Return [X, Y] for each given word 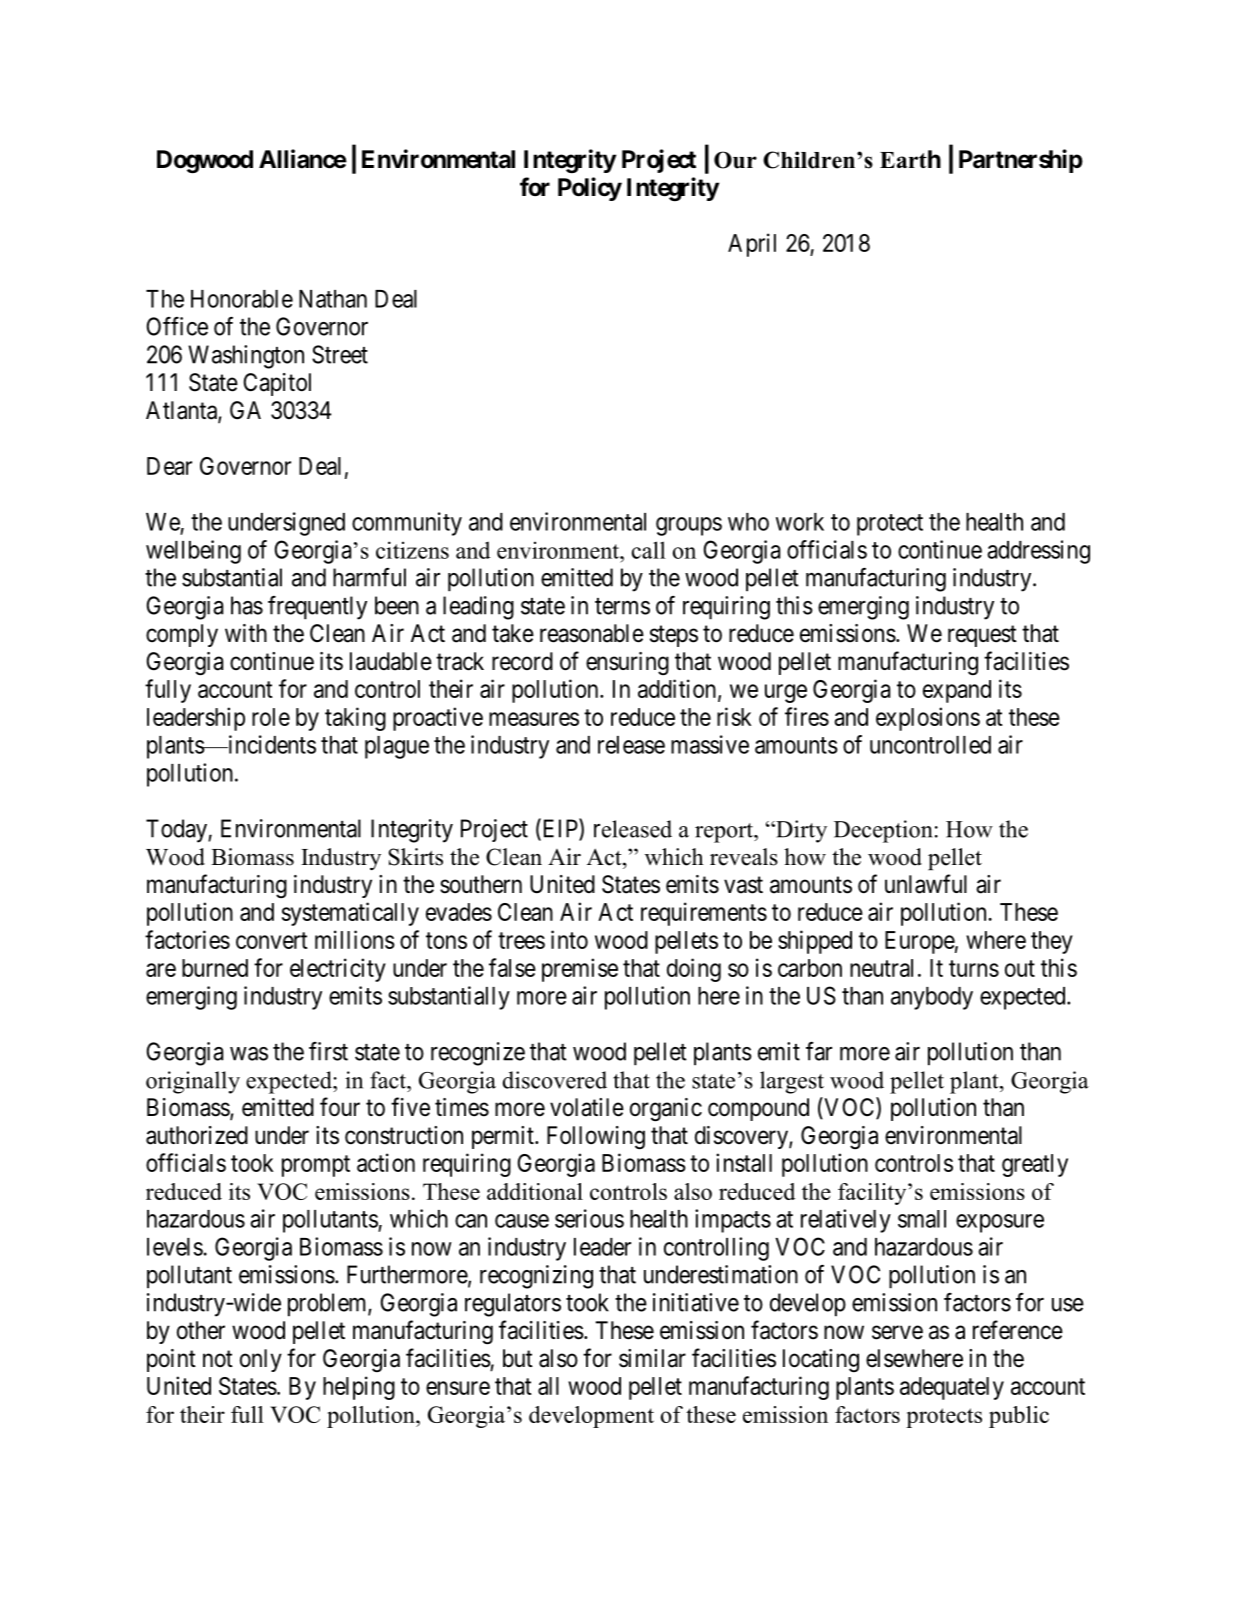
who [748, 522]
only [261, 1360]
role [271, 717]
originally [193, 1082]
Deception [883, 831]
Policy [590, 189]
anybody [932, 998]
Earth [910, 159]
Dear [169, 466]
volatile [587, 1107]
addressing [1038, 552]
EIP [560, 829]
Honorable [242, 299]
